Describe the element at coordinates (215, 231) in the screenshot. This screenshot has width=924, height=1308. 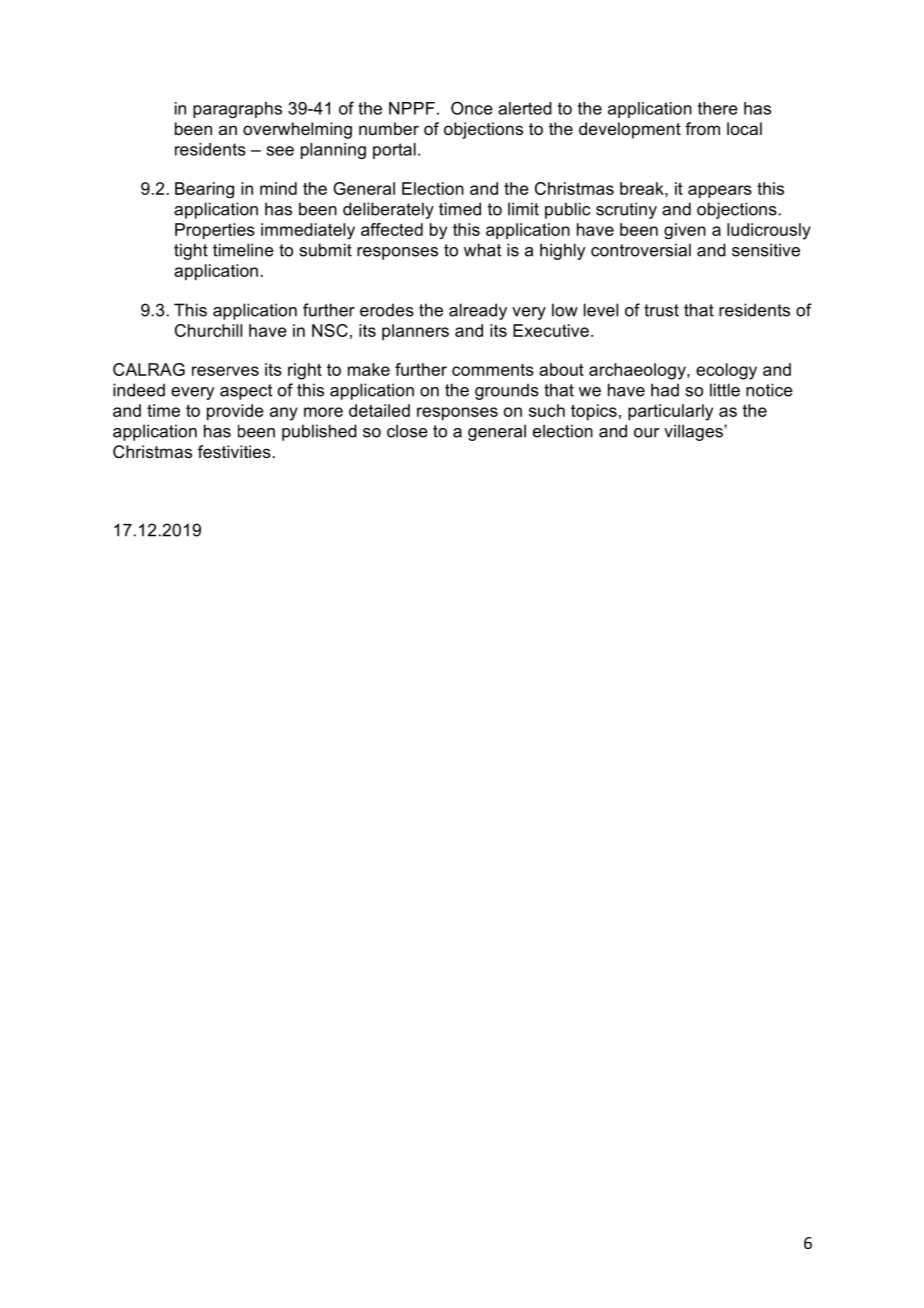
I see `Properties` at that location.
